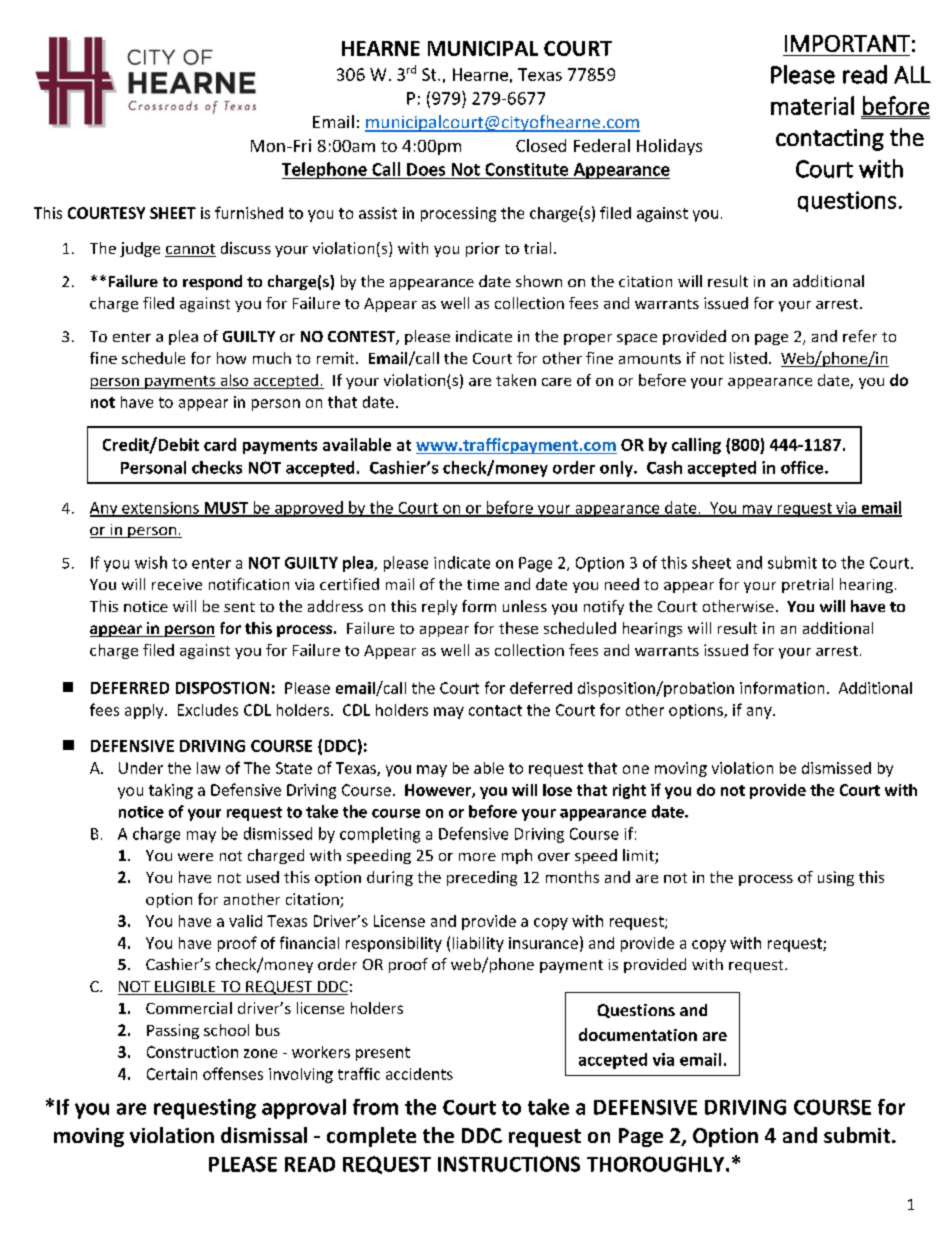  Describe the element at coordinates (195, 857) in the image. I see `were` at that location.
